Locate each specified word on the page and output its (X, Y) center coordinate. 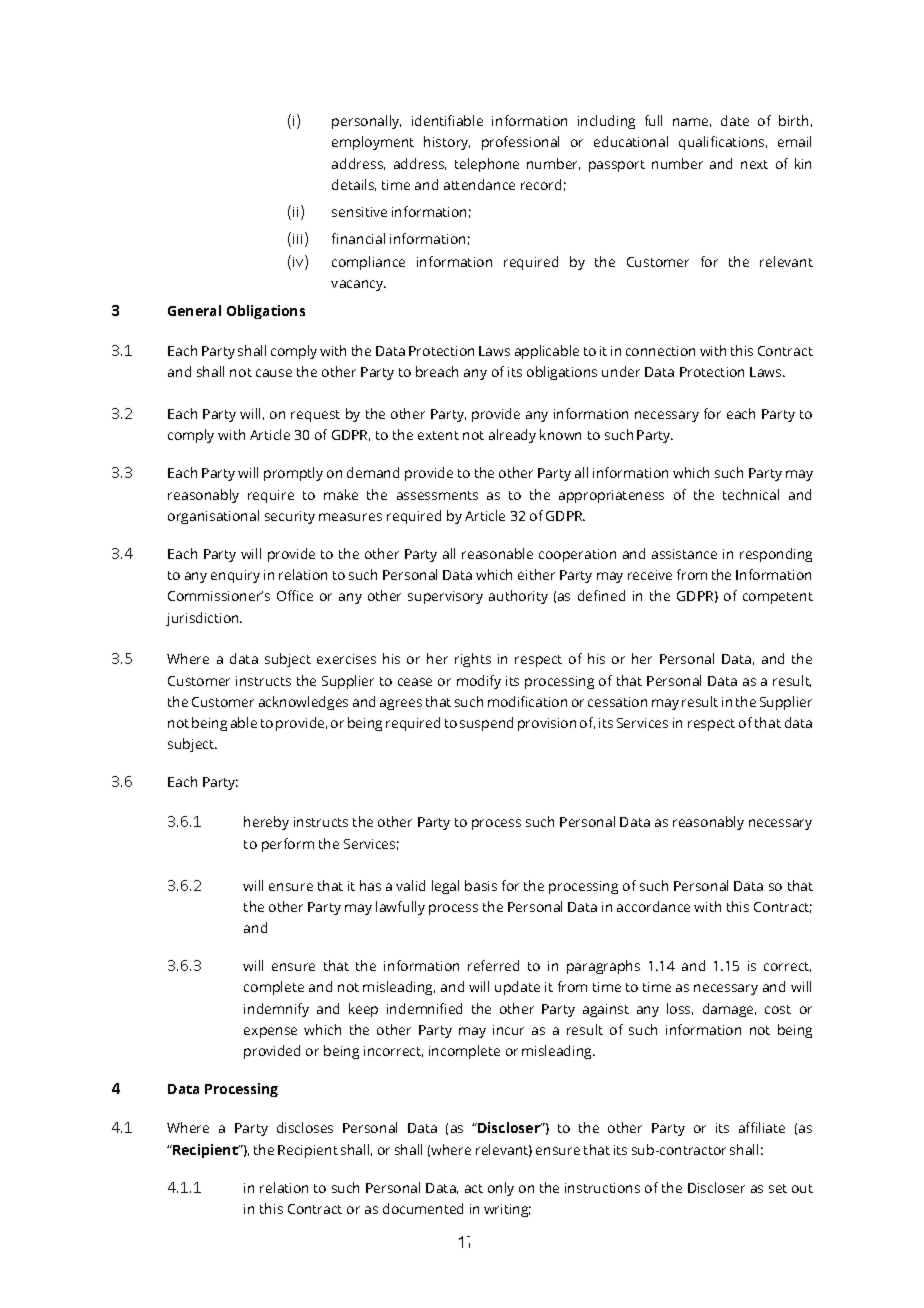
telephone (487, 165)
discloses (305, 1127)
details (354, 185)
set (778, 1188)
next (754, 164)
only (501, 1189)
